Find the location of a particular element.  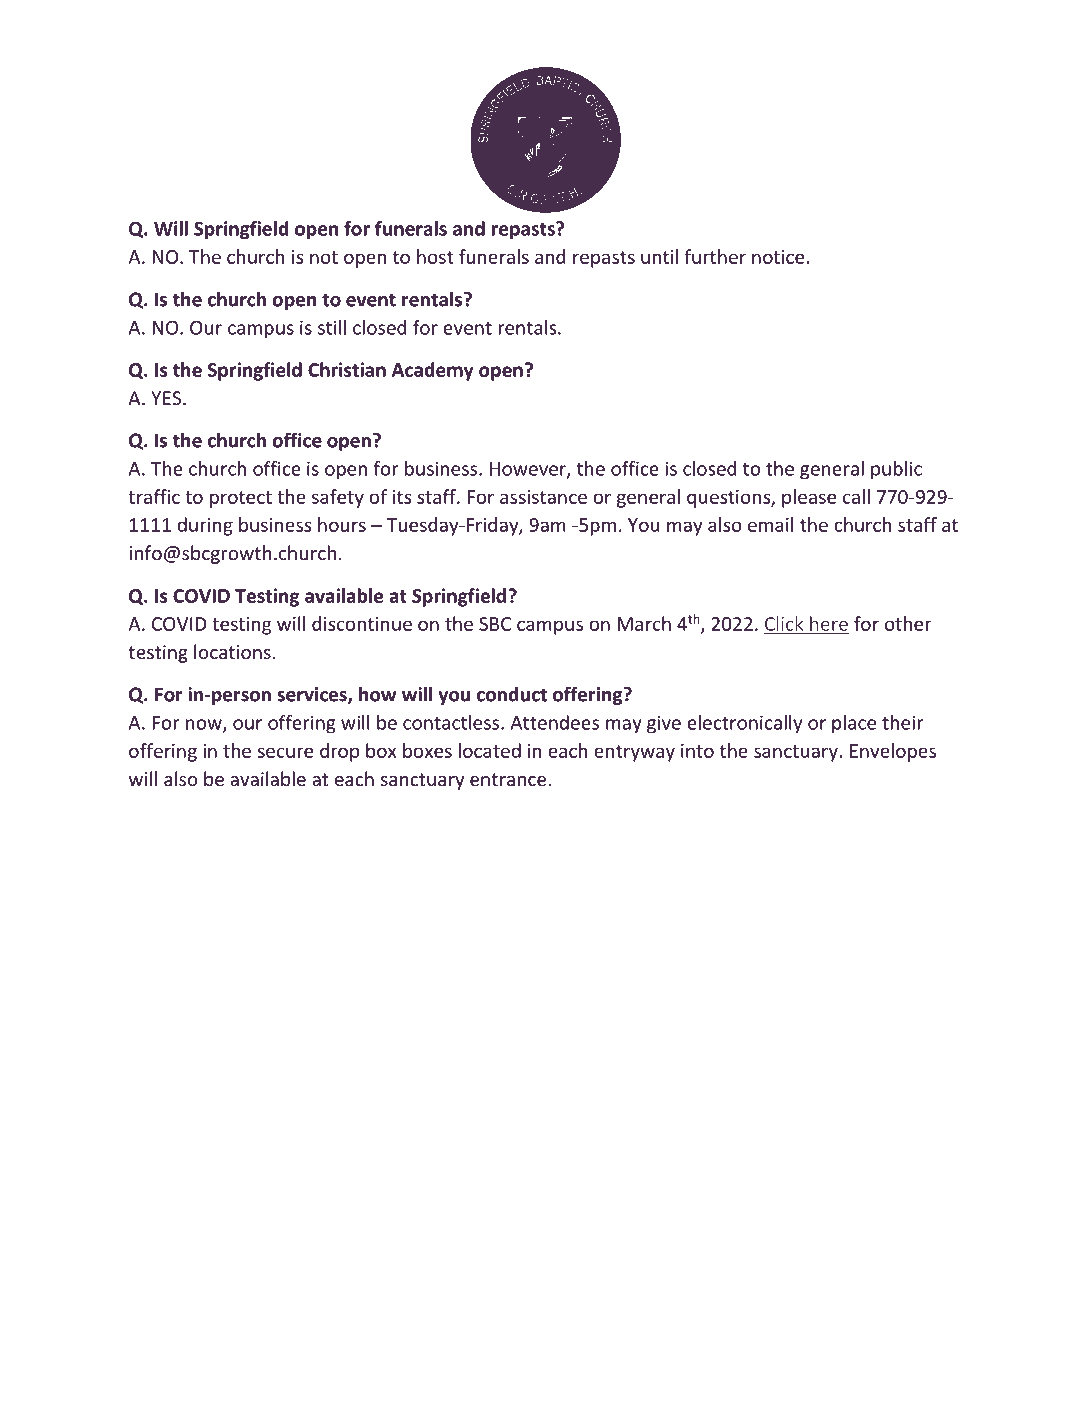

YES is located at coordinates (167, 398).
